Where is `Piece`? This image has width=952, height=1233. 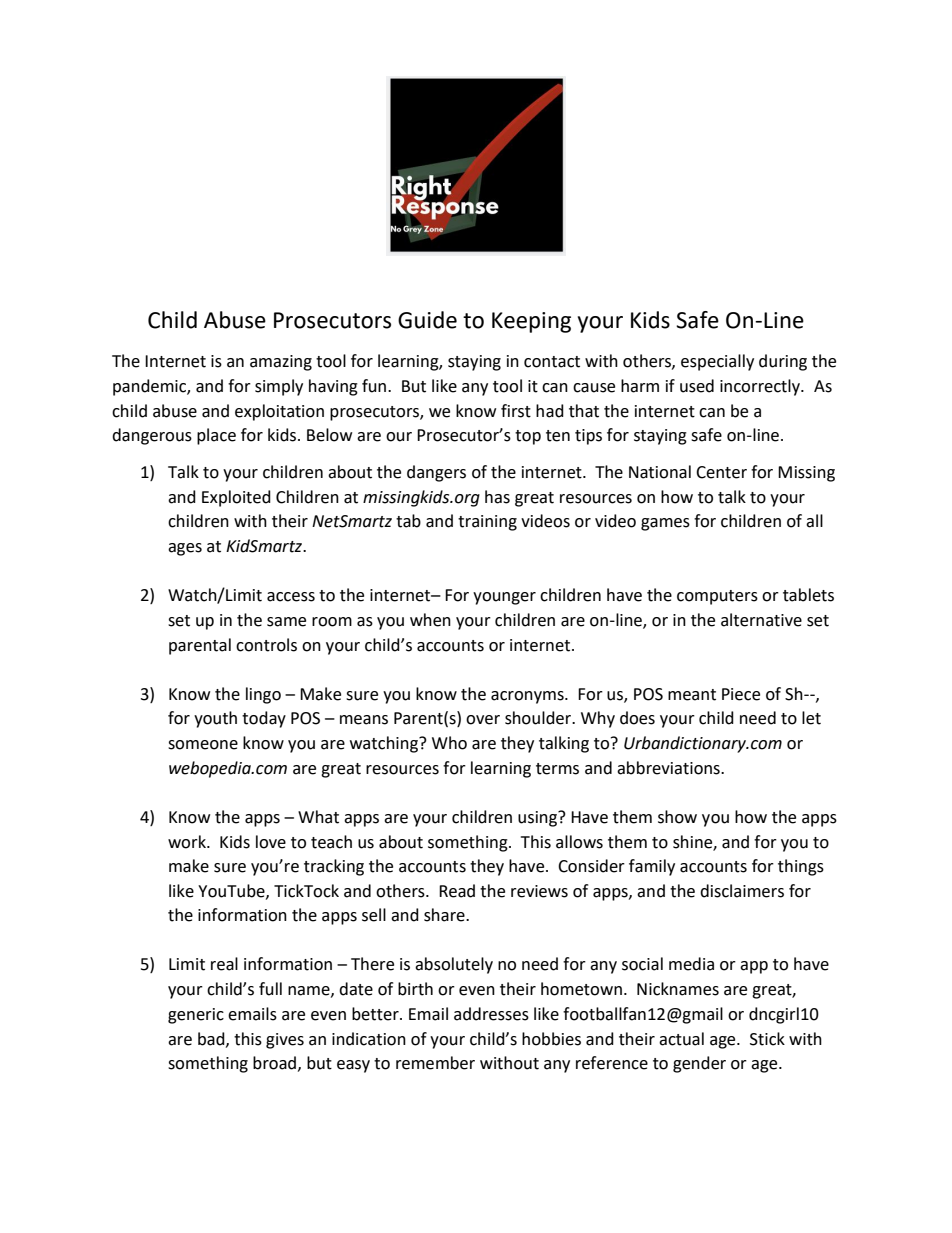
Piece is located at coordinates (741, 694).
